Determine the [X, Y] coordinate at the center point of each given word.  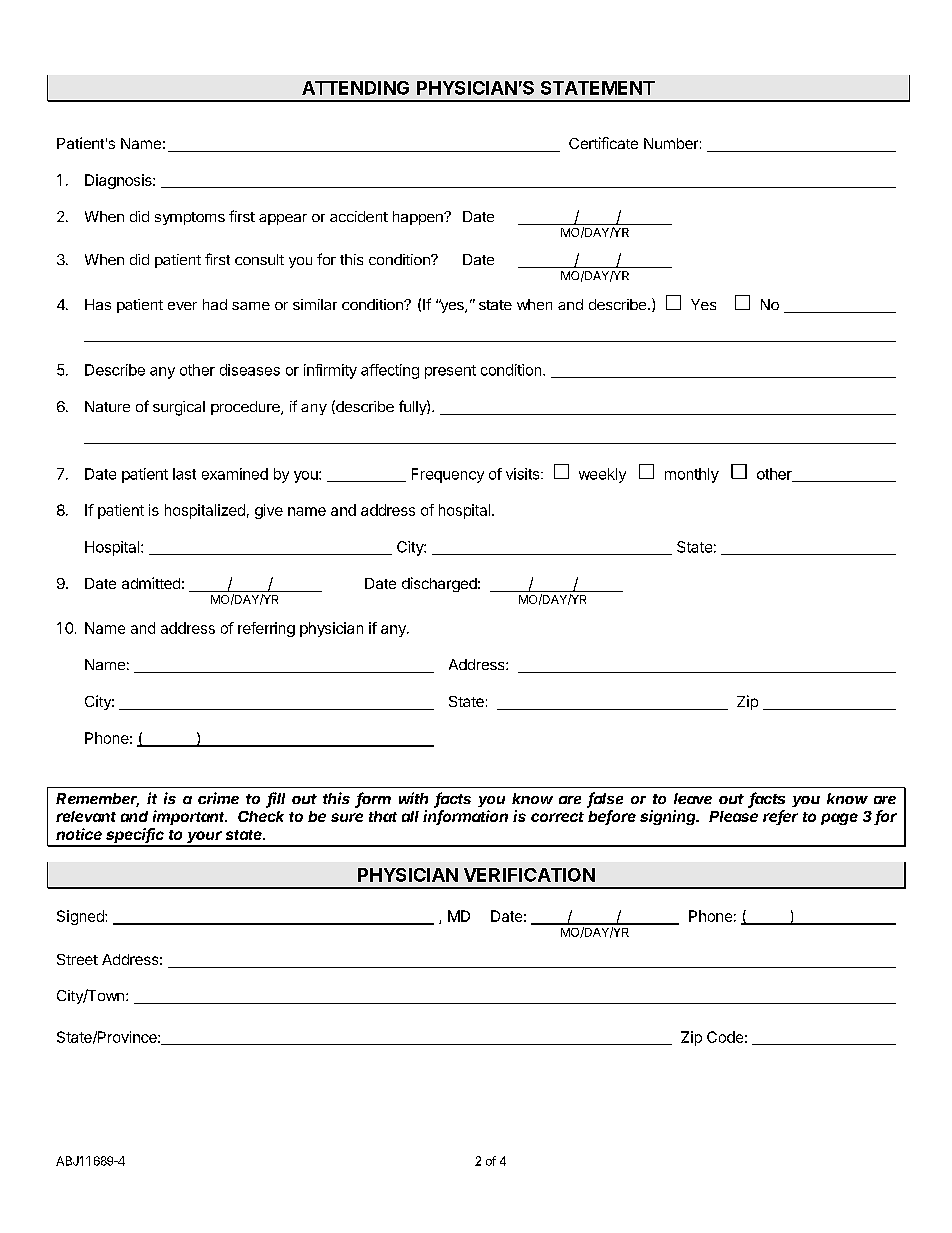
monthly [692, 475]
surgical [179, 408]
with [413, 798]
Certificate [603, 143]
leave [693, 798]
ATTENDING [355, 88]
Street [77, 959]
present [450, 372]
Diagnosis [119, 181]
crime [218, 798]
